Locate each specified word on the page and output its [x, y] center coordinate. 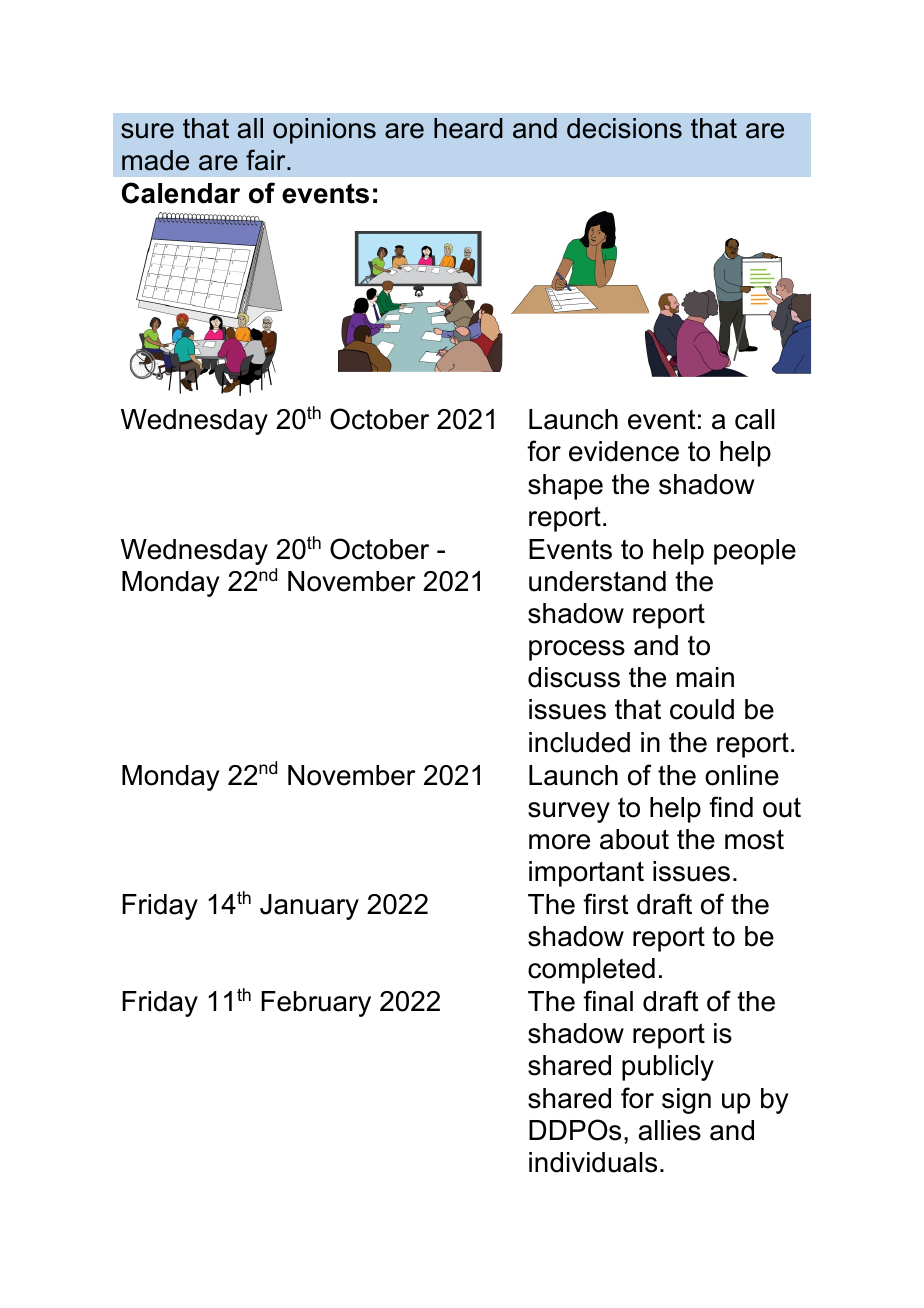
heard [468, 128]
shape [565, 487]
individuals [593, 1162]
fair [267, 160]
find [731, 807]
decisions [624, 128]
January [309, 907]
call [755, 419]
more [559, 842]
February [316, 1004]
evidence [624, 451]
